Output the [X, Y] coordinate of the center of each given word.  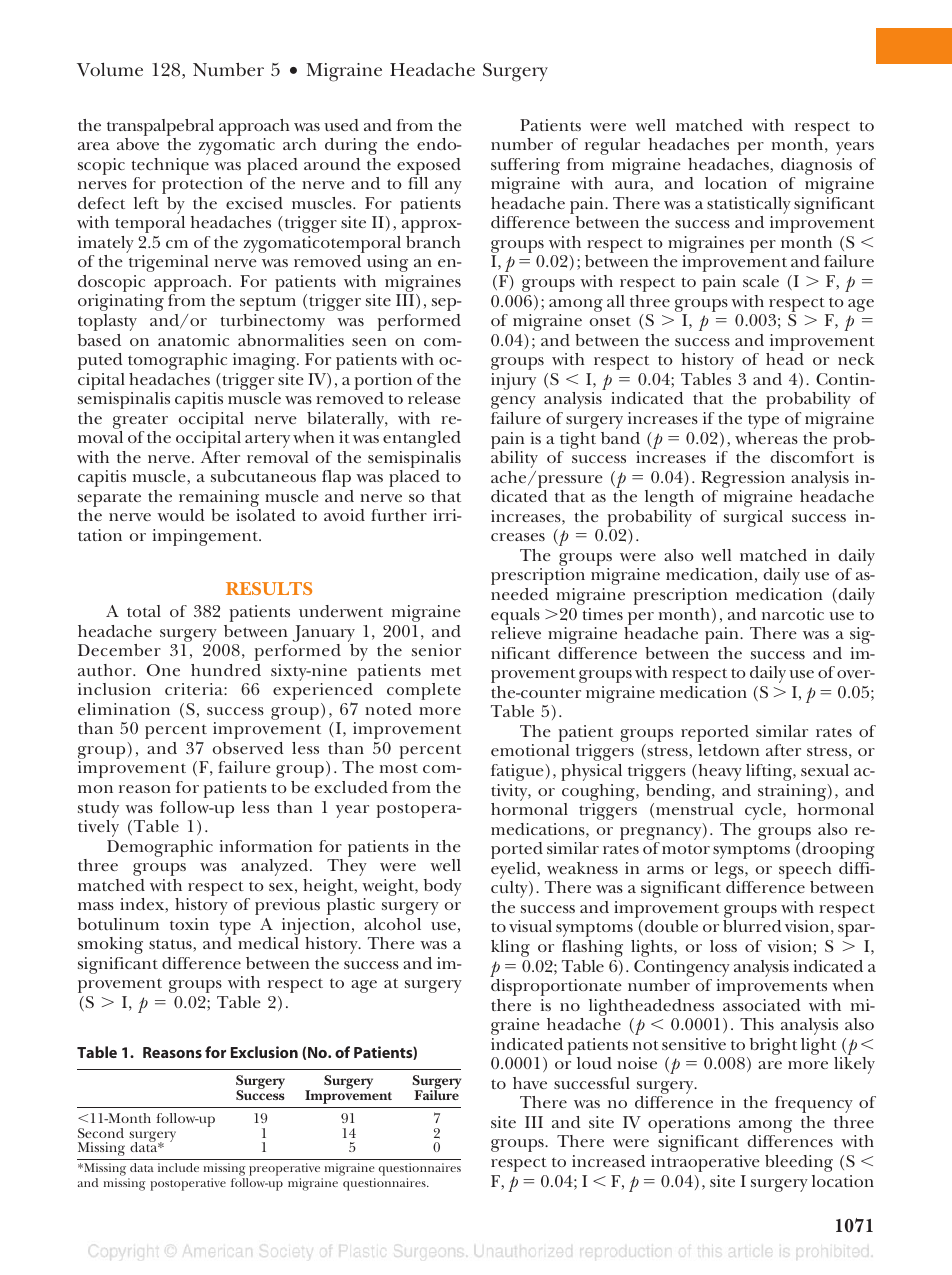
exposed [429, 166]
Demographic [160, 848]
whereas [766, 438]
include [178, 1167]
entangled [422, 439]
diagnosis [816, 166]
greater [140, 421]
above [138, 144]
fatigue [517, 772]
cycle [764, 811]
